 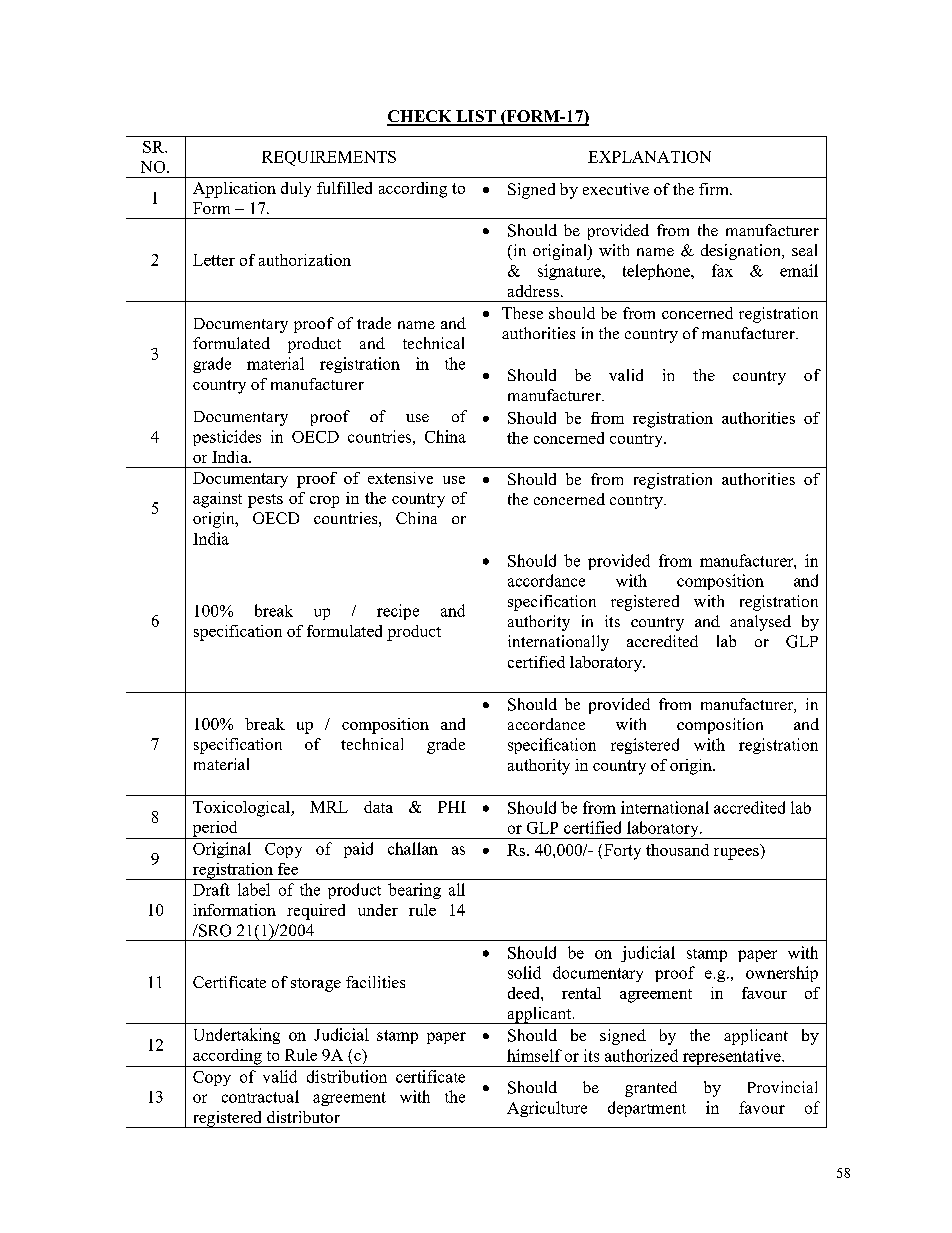 I want to click on These, so click(x=522, y=313).
